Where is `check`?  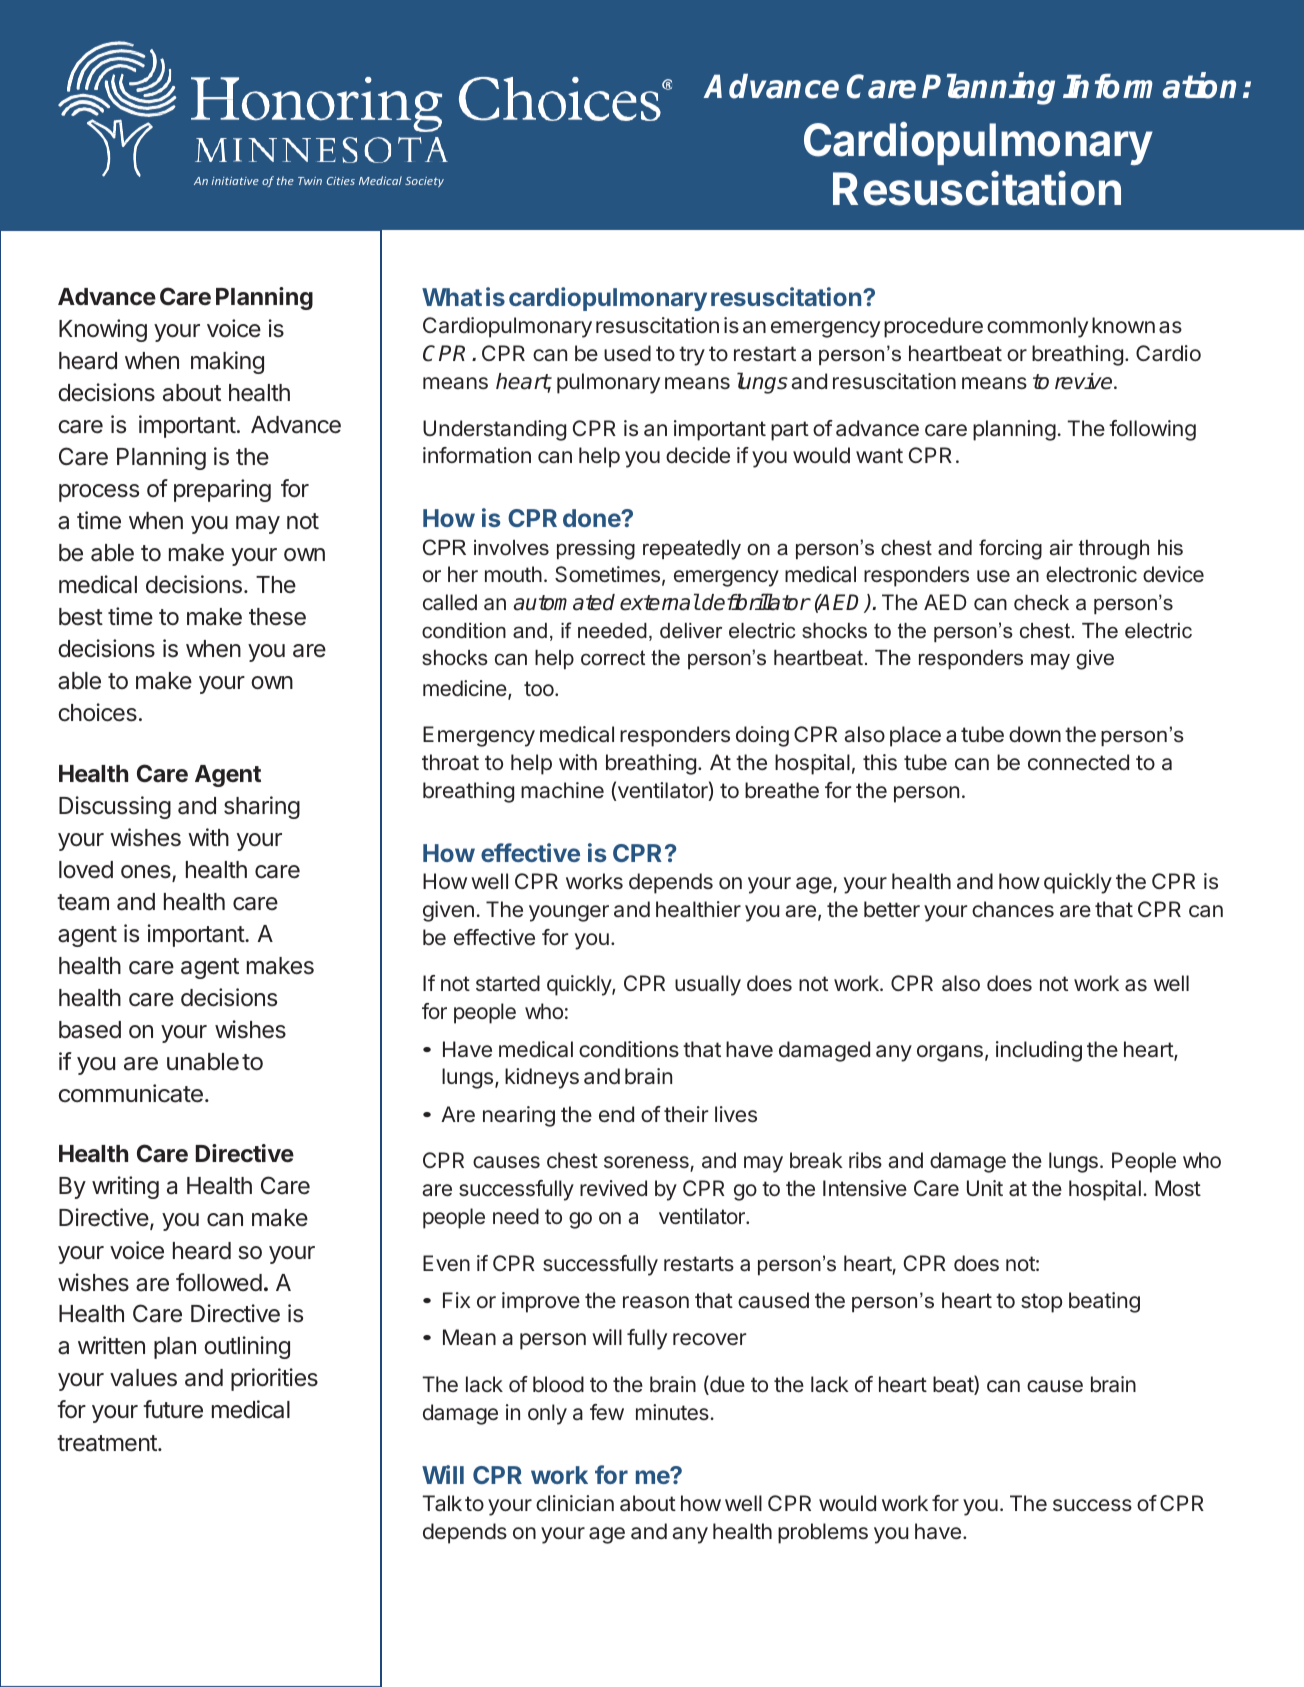
check is located at coordinates (1041, 603).
